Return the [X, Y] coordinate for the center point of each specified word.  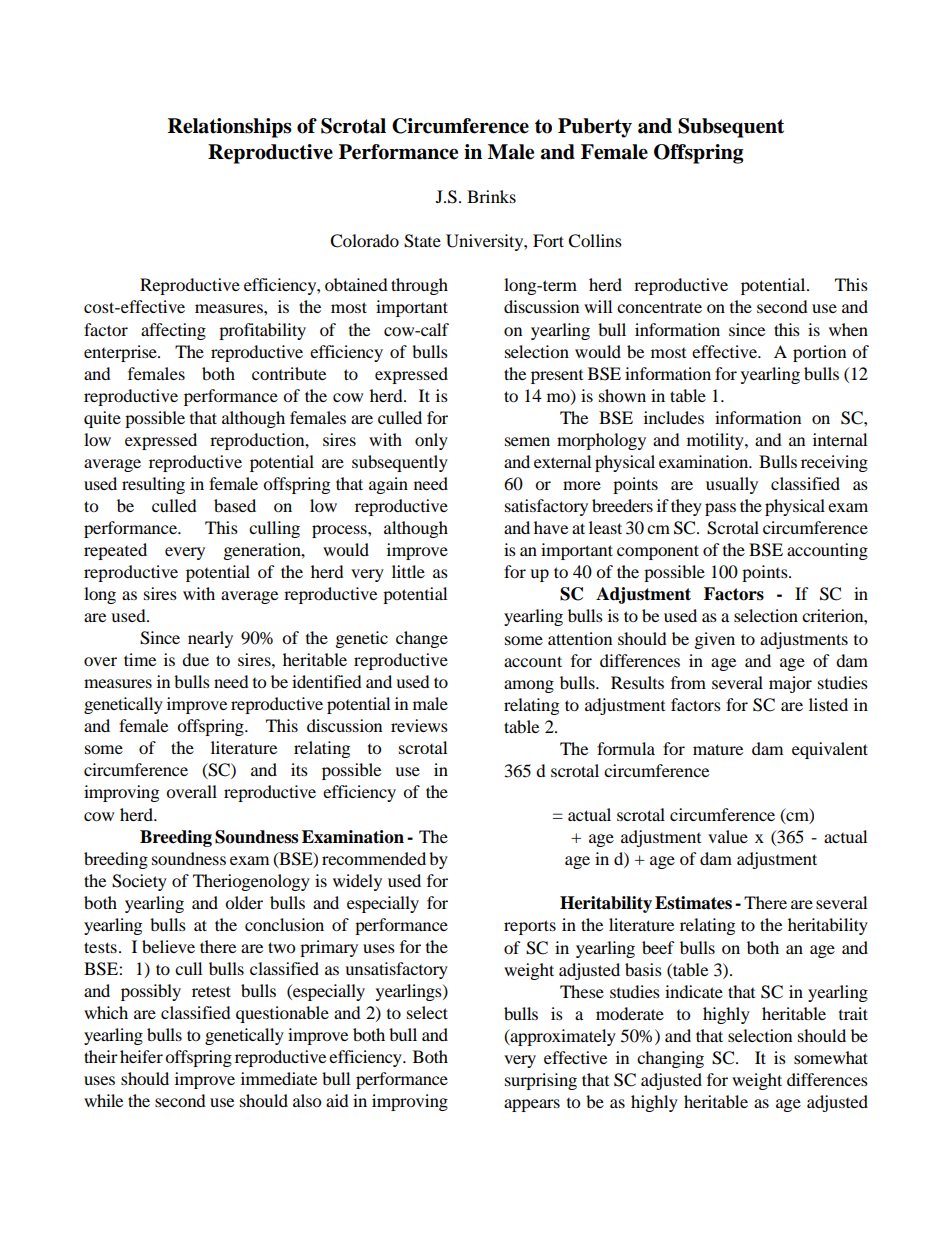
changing [670, 1059]
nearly [210, 639]
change [422, 639]
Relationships [230, 128]
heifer [141, 1056]
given [715, 640]
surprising [541, 1081]
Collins [595, 241]
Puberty [595, 128]
